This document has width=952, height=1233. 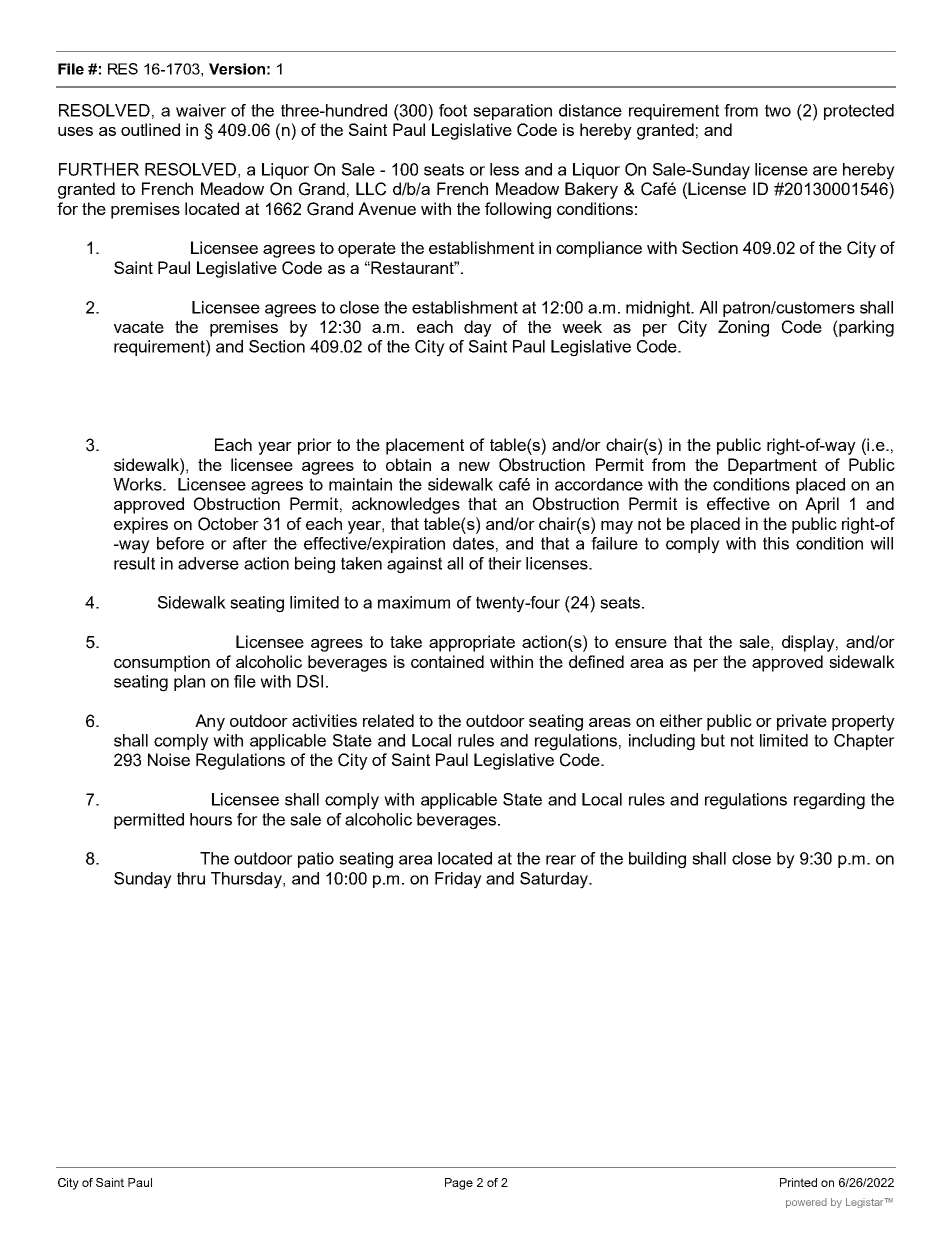 What do you see at coordinates (474, 466) in the document?
I see `new` at bounding box center [474, 466].
